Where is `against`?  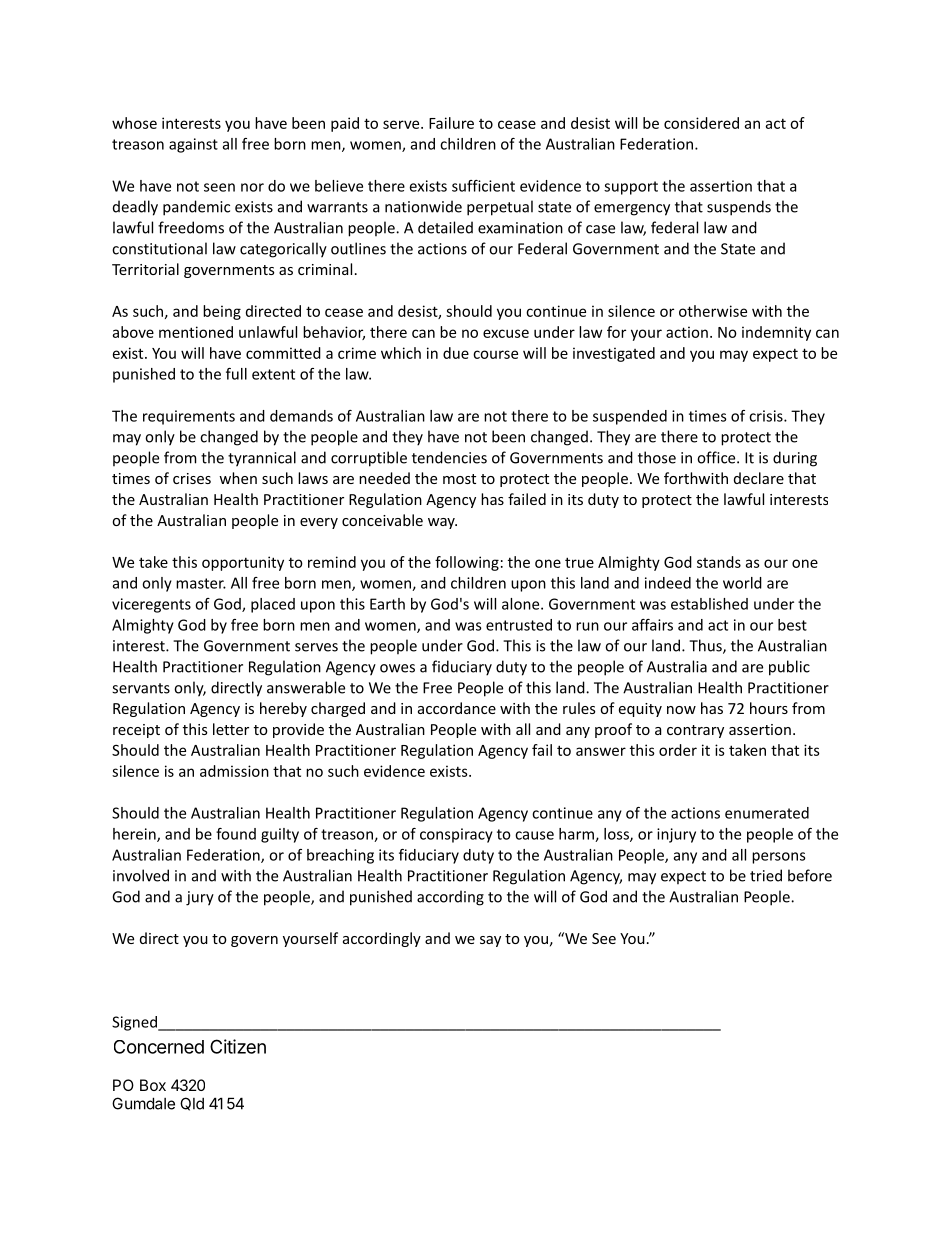
against is located at coordinates (193, 145).
